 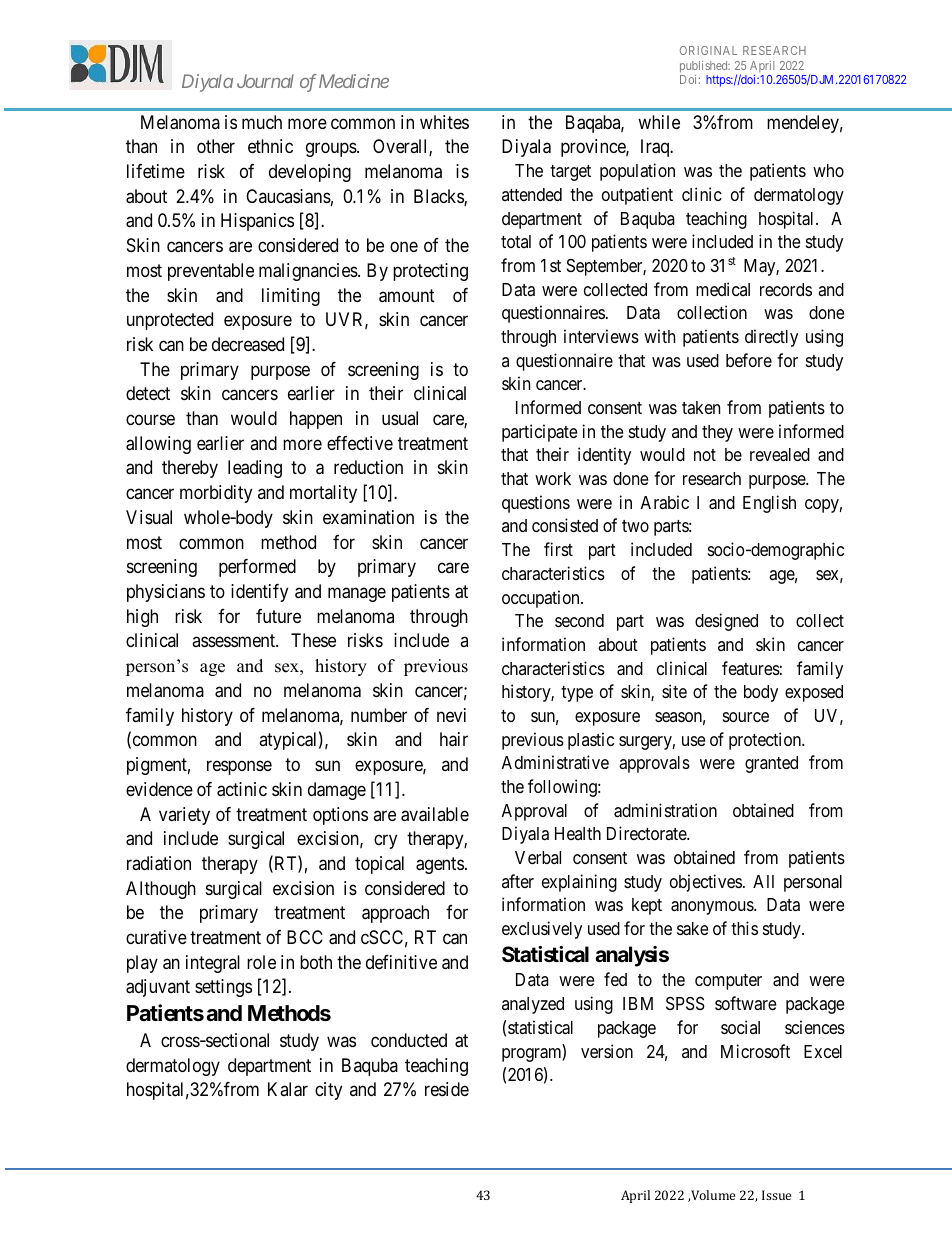 I want to click on English, so click(x=769, y=504).
